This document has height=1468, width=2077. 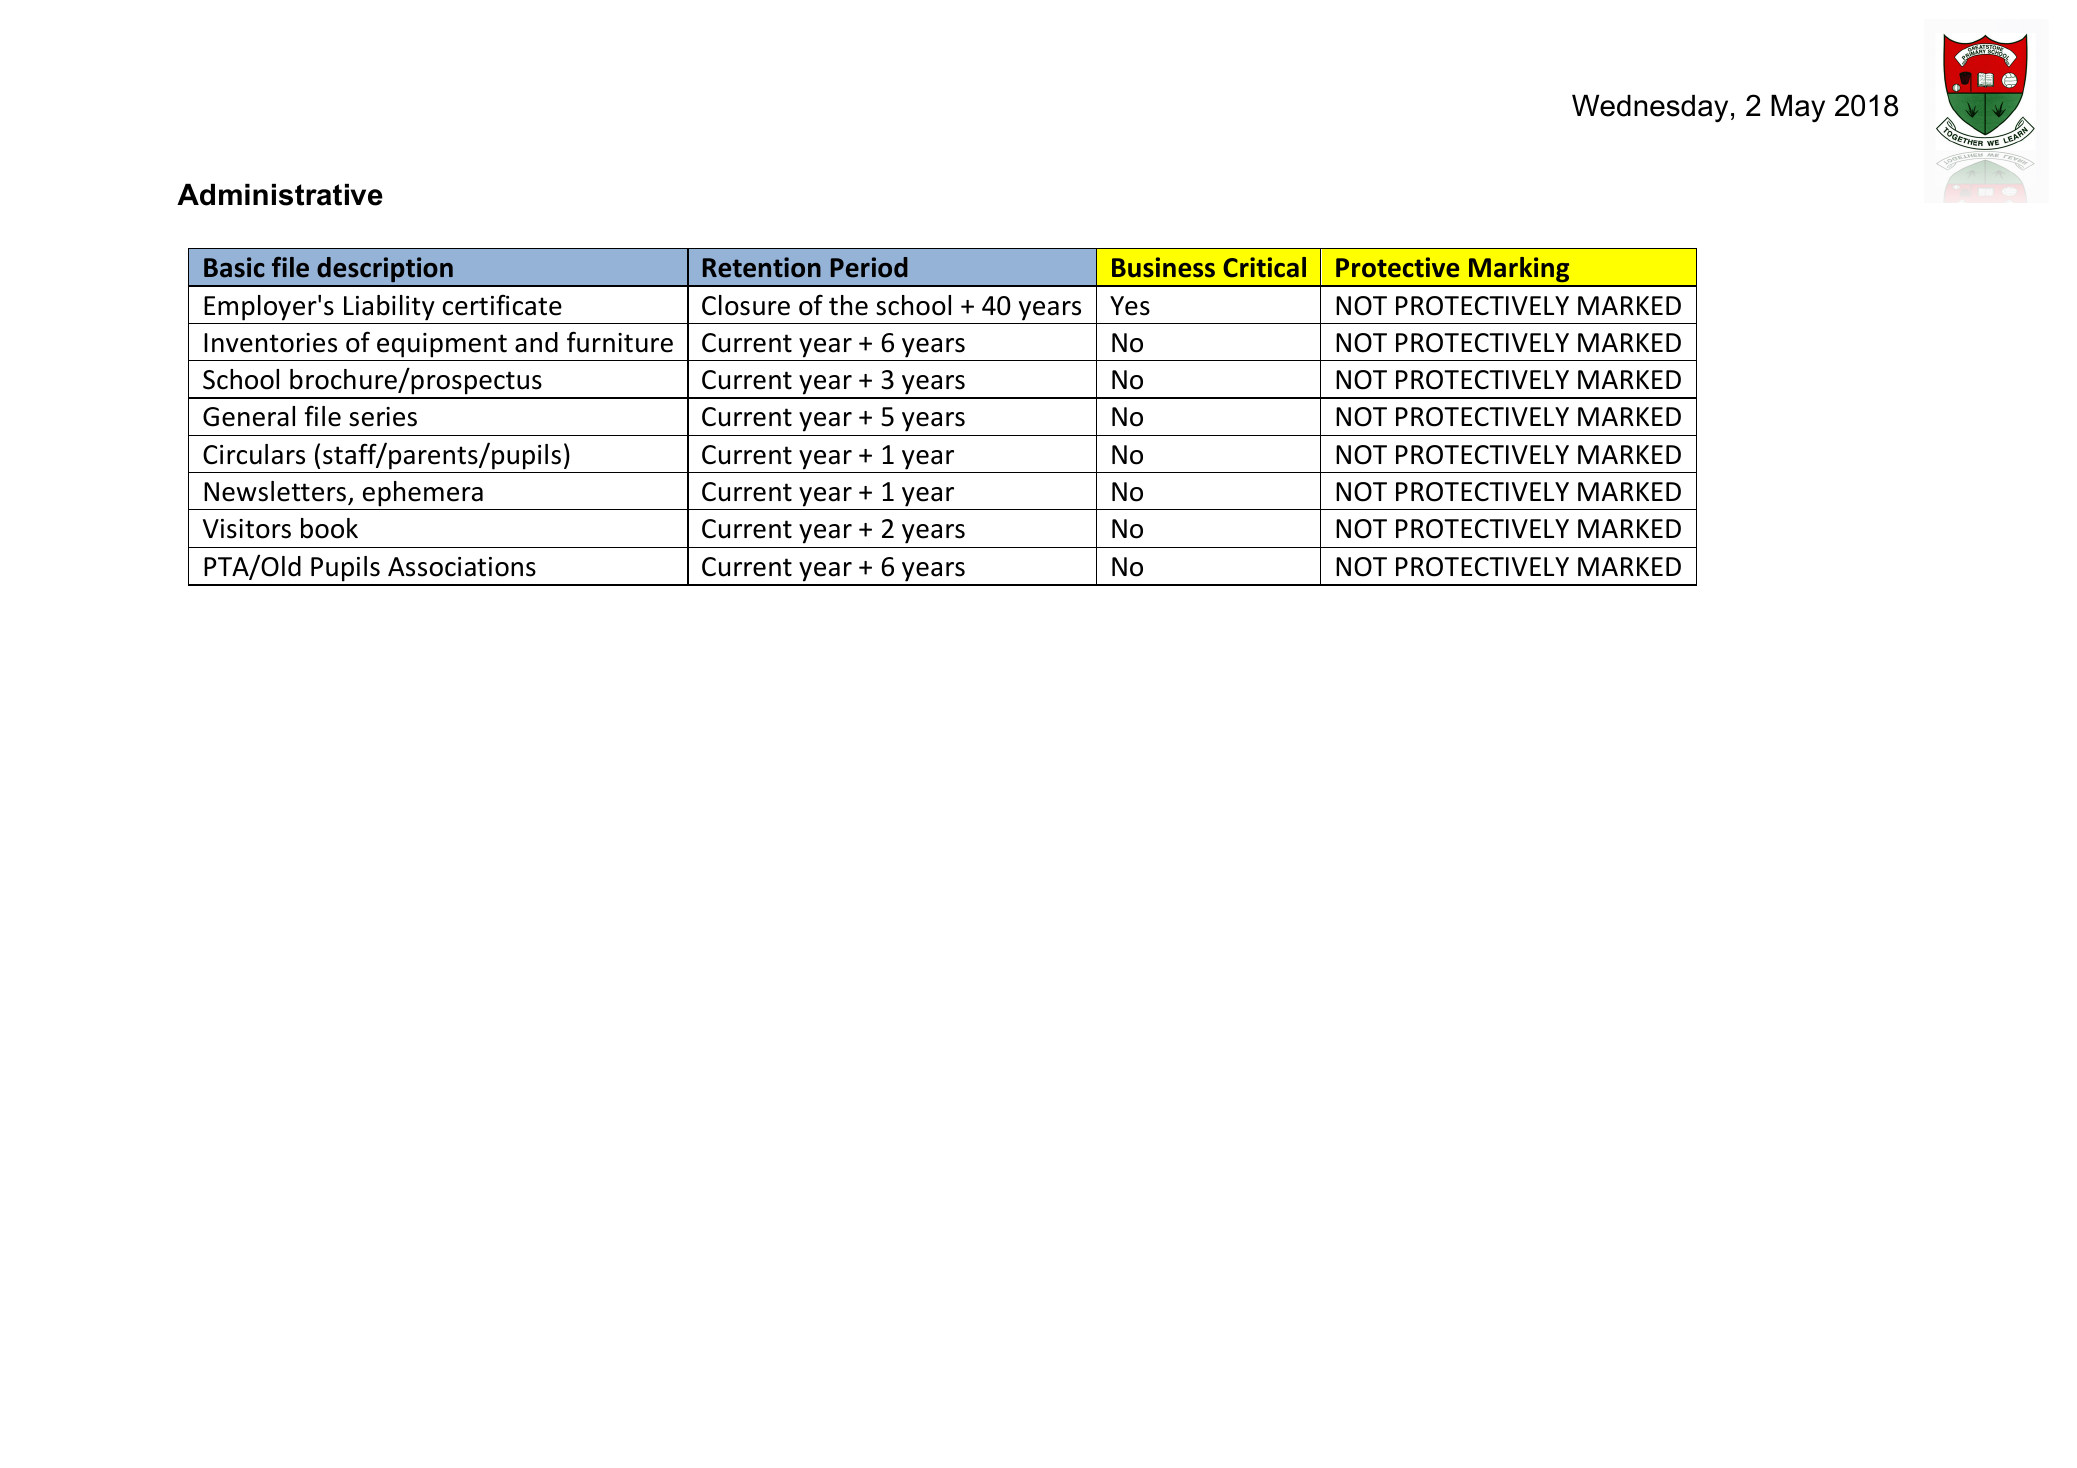 I want to click on Administrative, so click(x=280, y=195).
